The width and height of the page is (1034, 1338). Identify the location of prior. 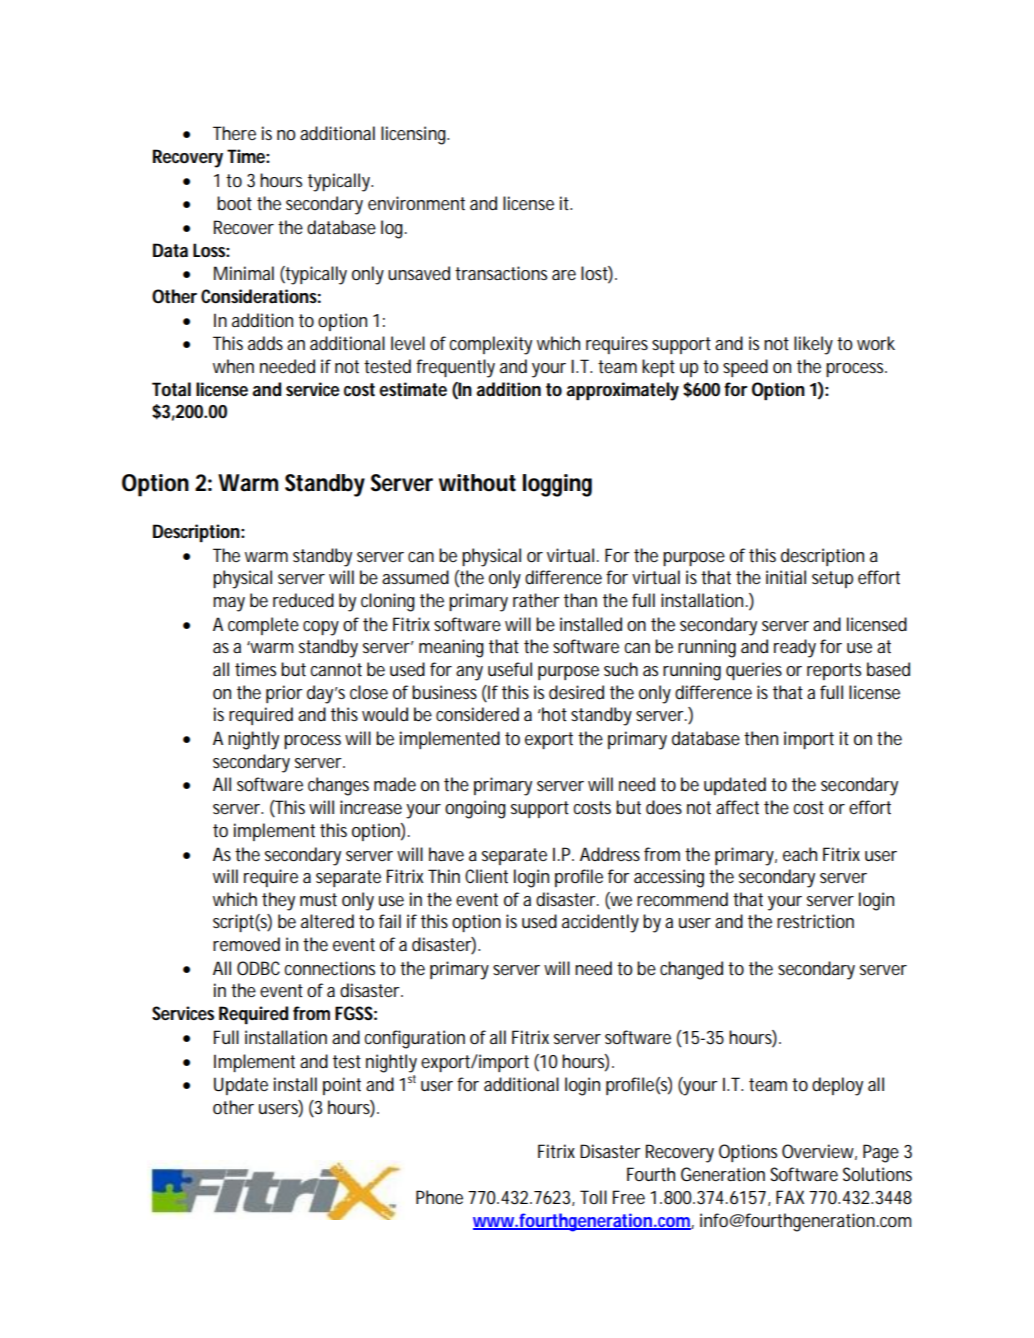
(284, 694).
